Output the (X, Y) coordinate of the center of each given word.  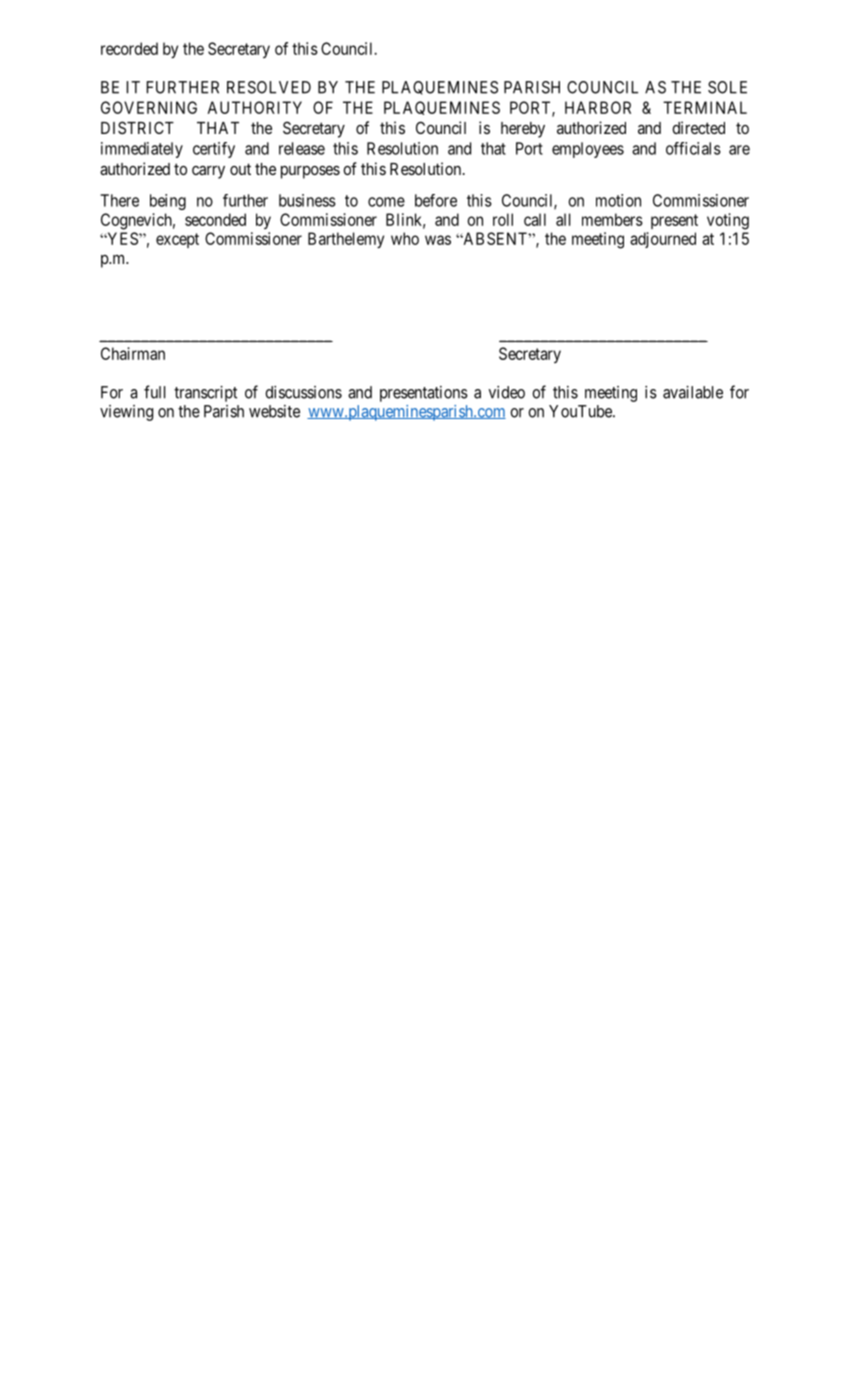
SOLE (727, 87)
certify (214, 150)
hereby (523, 130)
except (177, 240)
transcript (205, 394)
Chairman (133, 353)
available (693, 392)
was (438, 240)
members (612, 219)
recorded (129, 48)
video (507, 392)
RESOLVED (269, 87)
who (405, 238)
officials (693, 148)
